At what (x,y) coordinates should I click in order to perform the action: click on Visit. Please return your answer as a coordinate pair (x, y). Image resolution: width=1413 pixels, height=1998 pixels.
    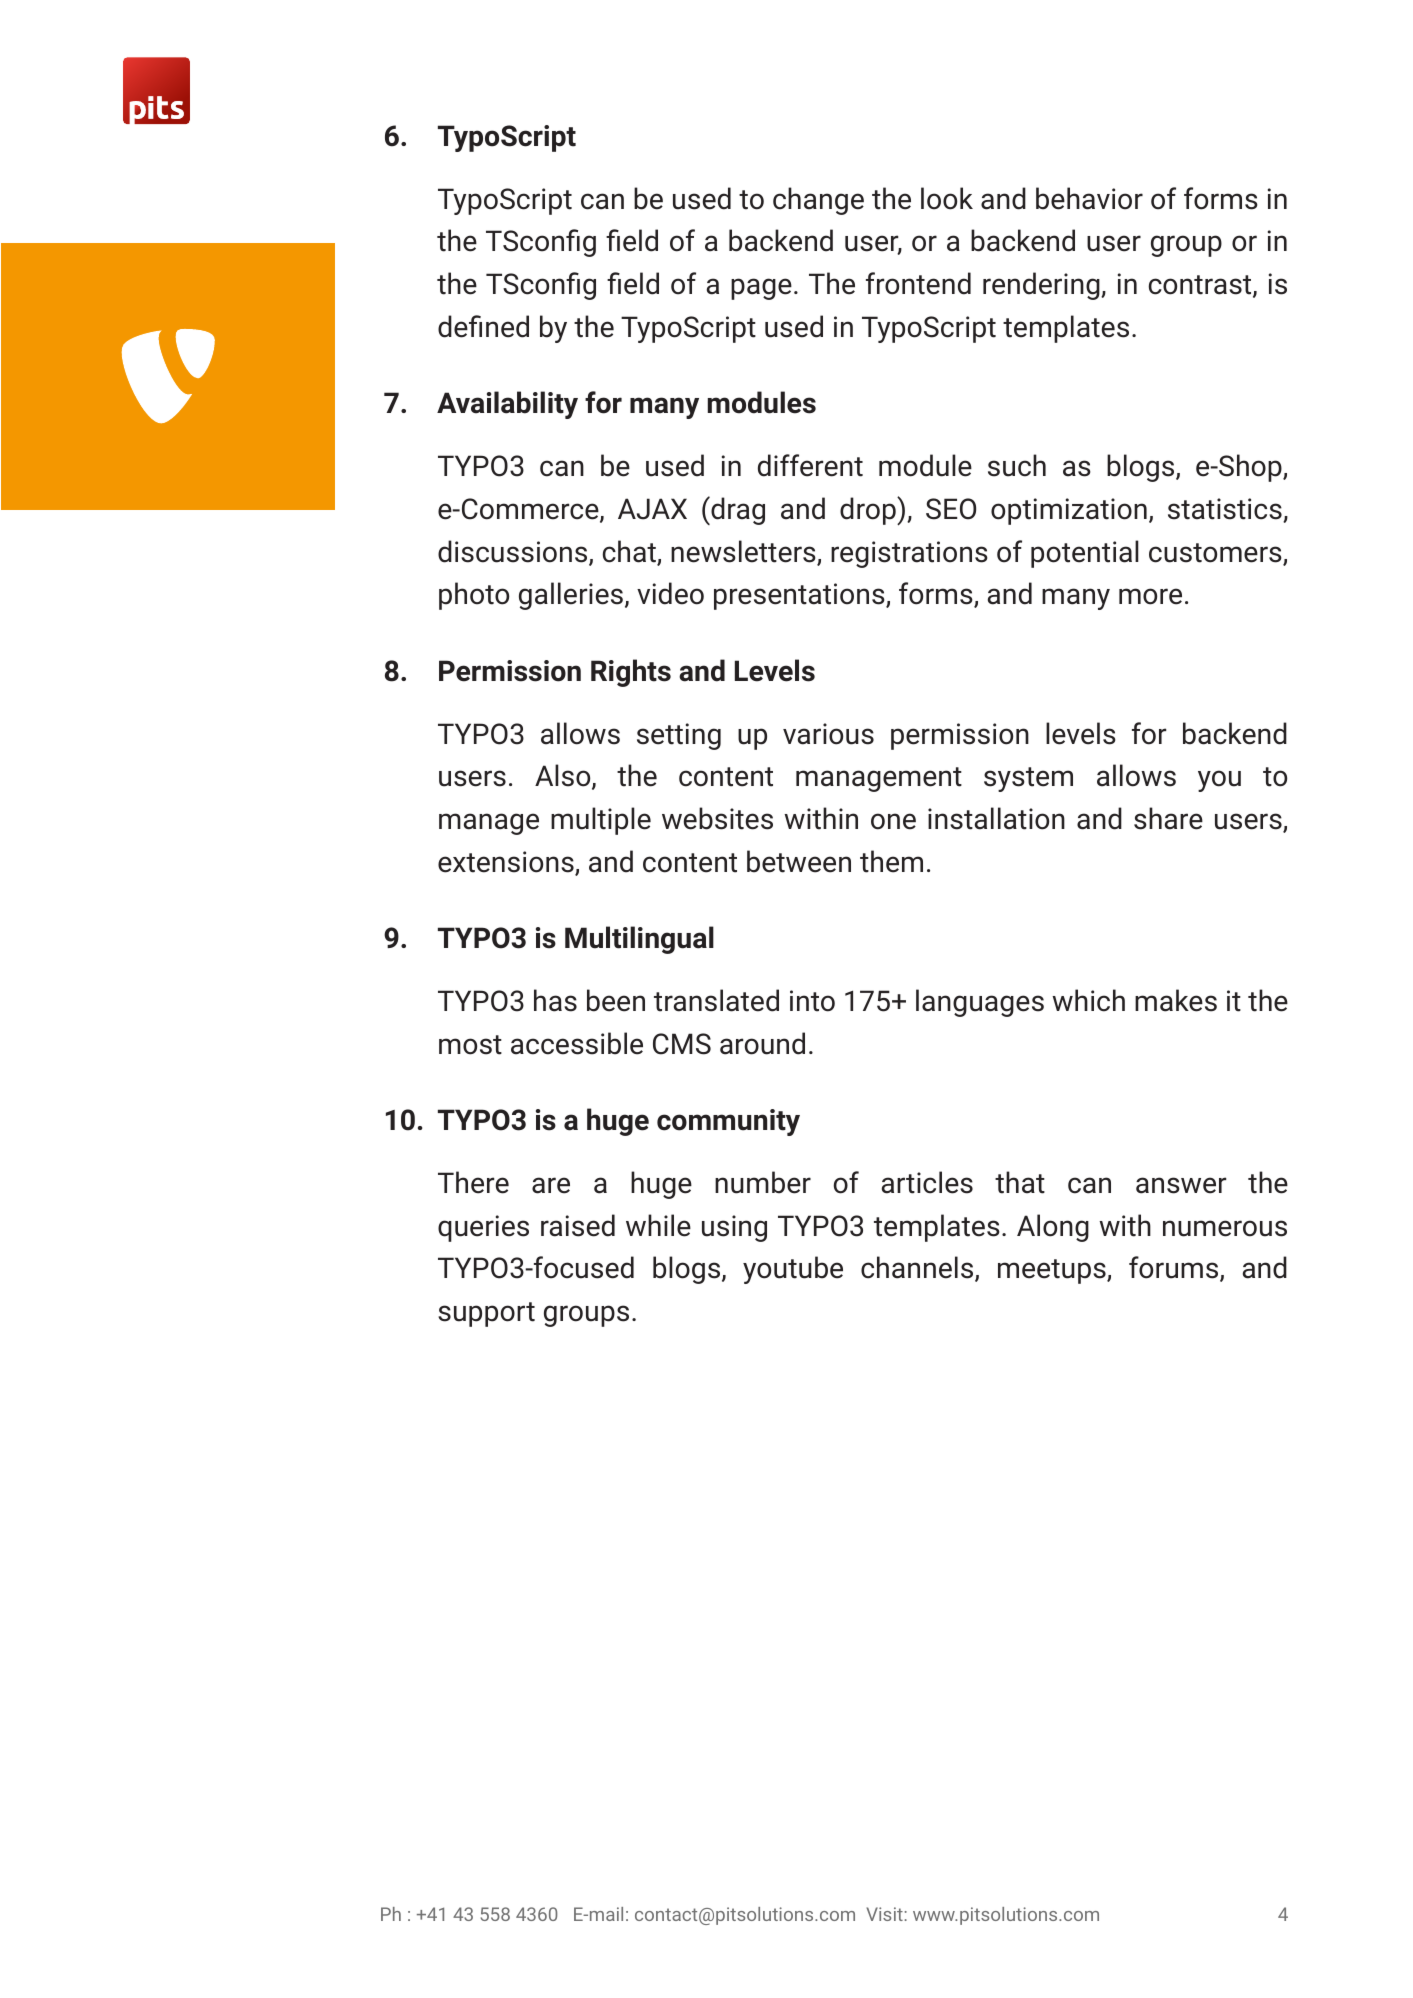
    Looking at the image, I should click on (885, 1914).
